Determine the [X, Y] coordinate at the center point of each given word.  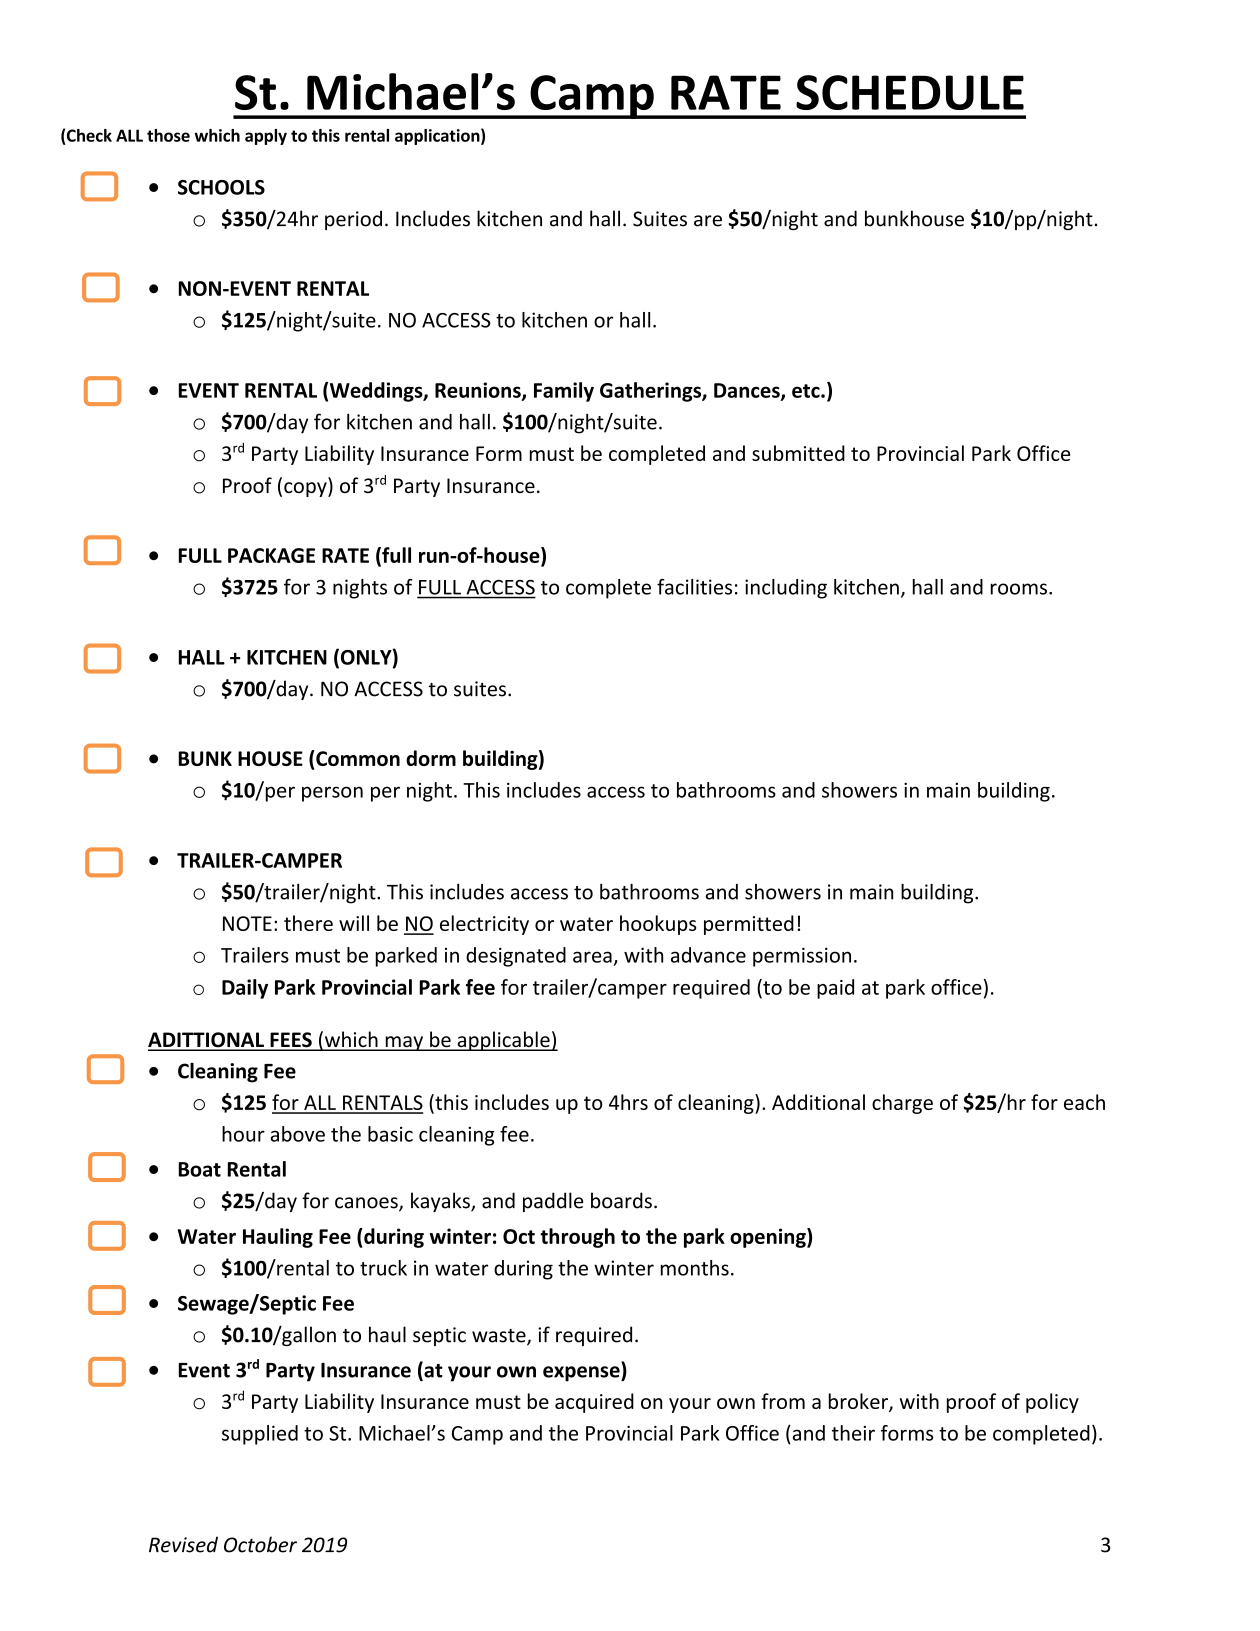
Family [564, 392]
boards [621, 1200]
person [332, 794]
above [297, 1134]
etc [807, 391]
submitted [798, 453]
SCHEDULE [910, 92]
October [260, 1544]
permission [802, 957]
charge [902, 1104]
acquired [594, 1403]
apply [266, 137]
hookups [658, 925]
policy [1052, 1403]
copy [306, 489]
